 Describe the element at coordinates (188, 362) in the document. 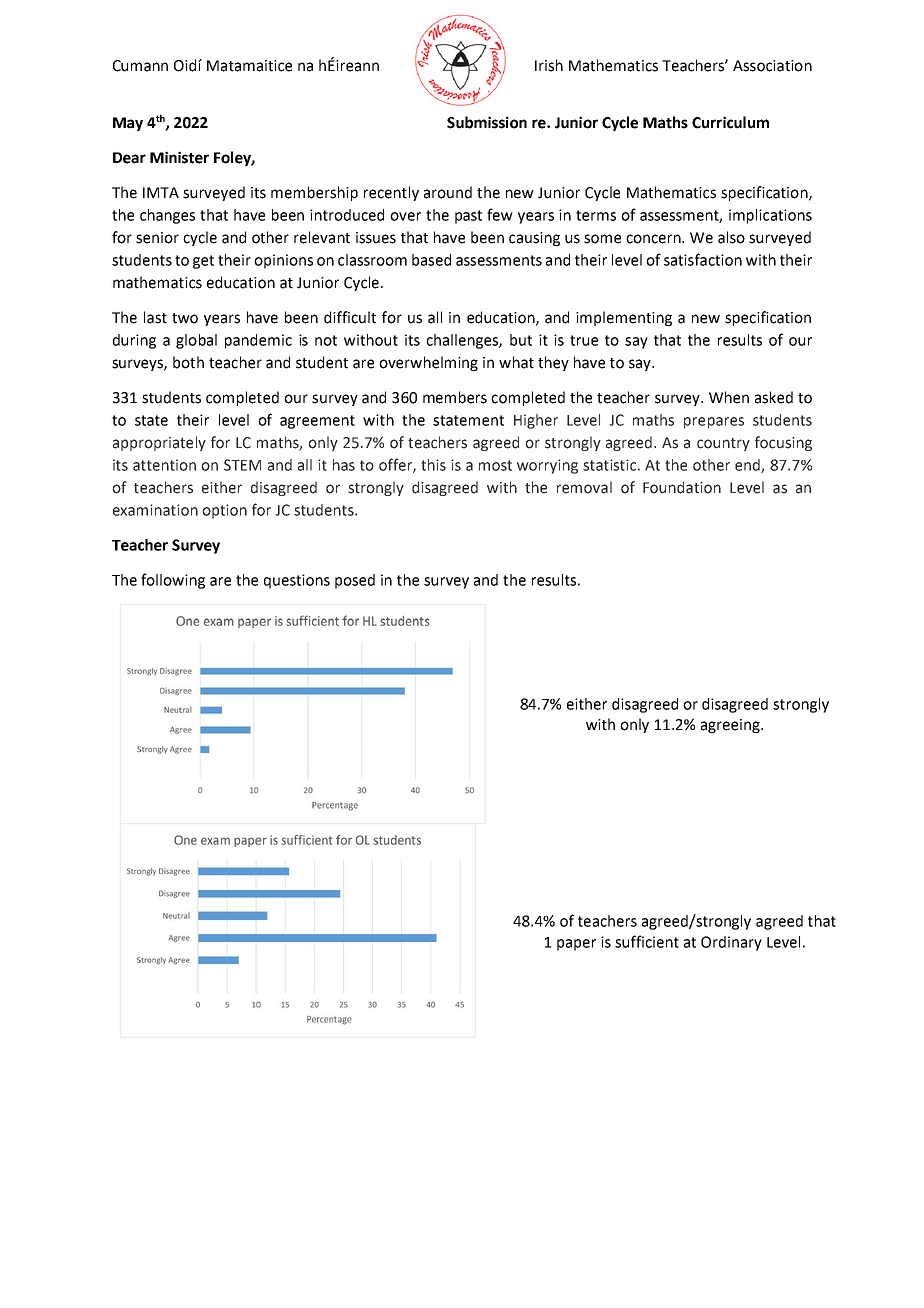

I see `both` at that location.
